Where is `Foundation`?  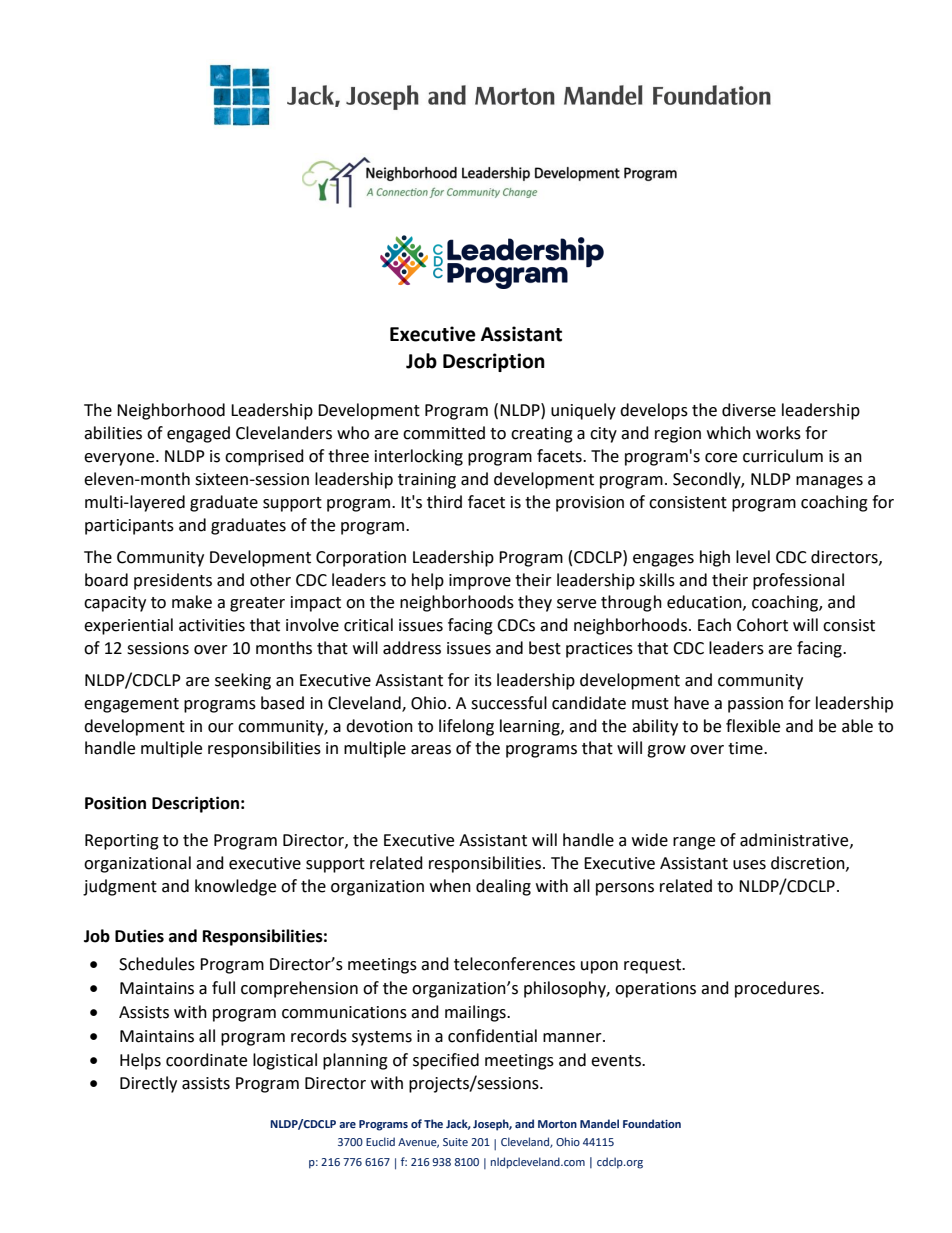 Foundation is located at coordinates (652, 1123).
